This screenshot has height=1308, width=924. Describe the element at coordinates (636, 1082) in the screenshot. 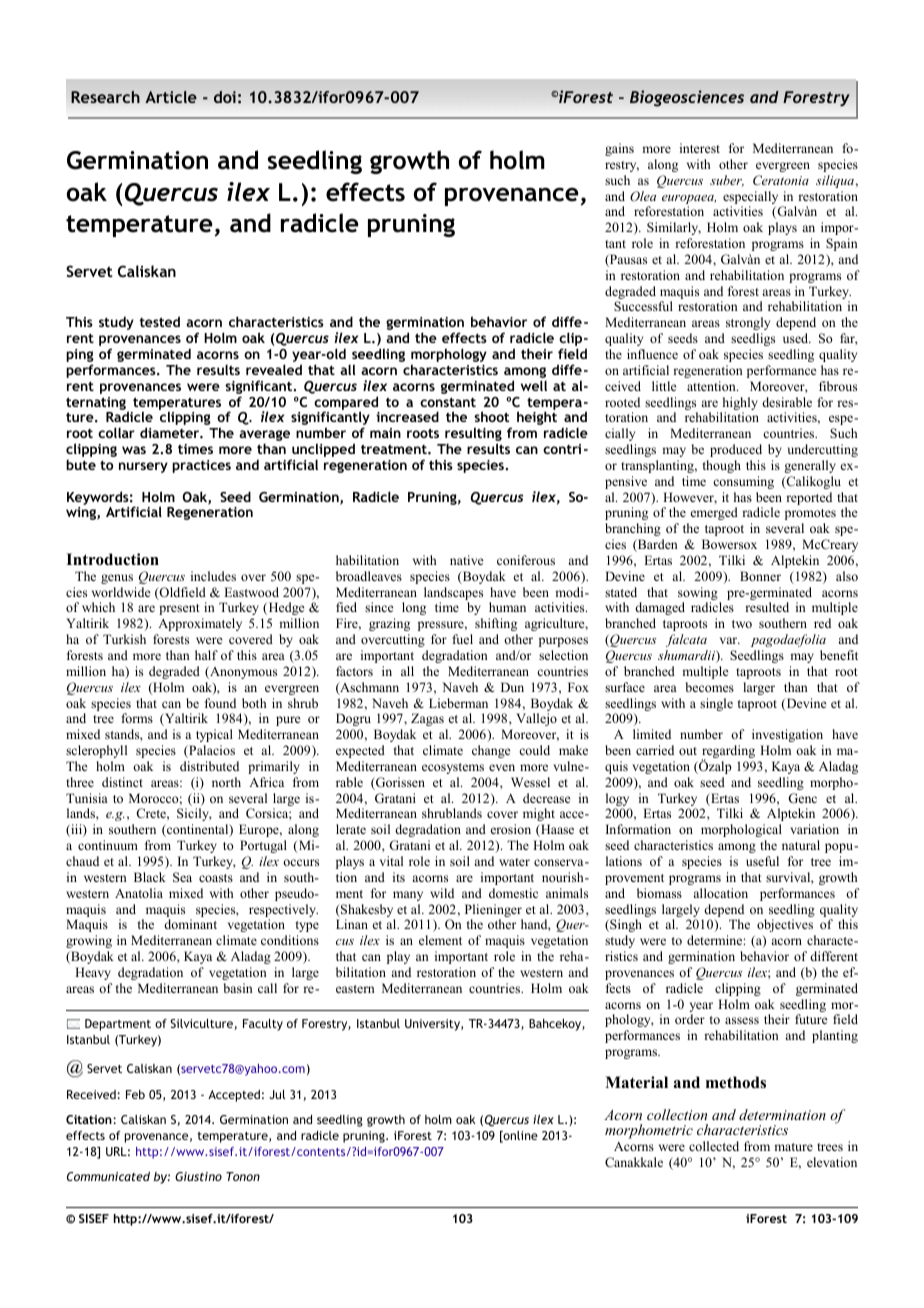

I see `Material` at that location.
